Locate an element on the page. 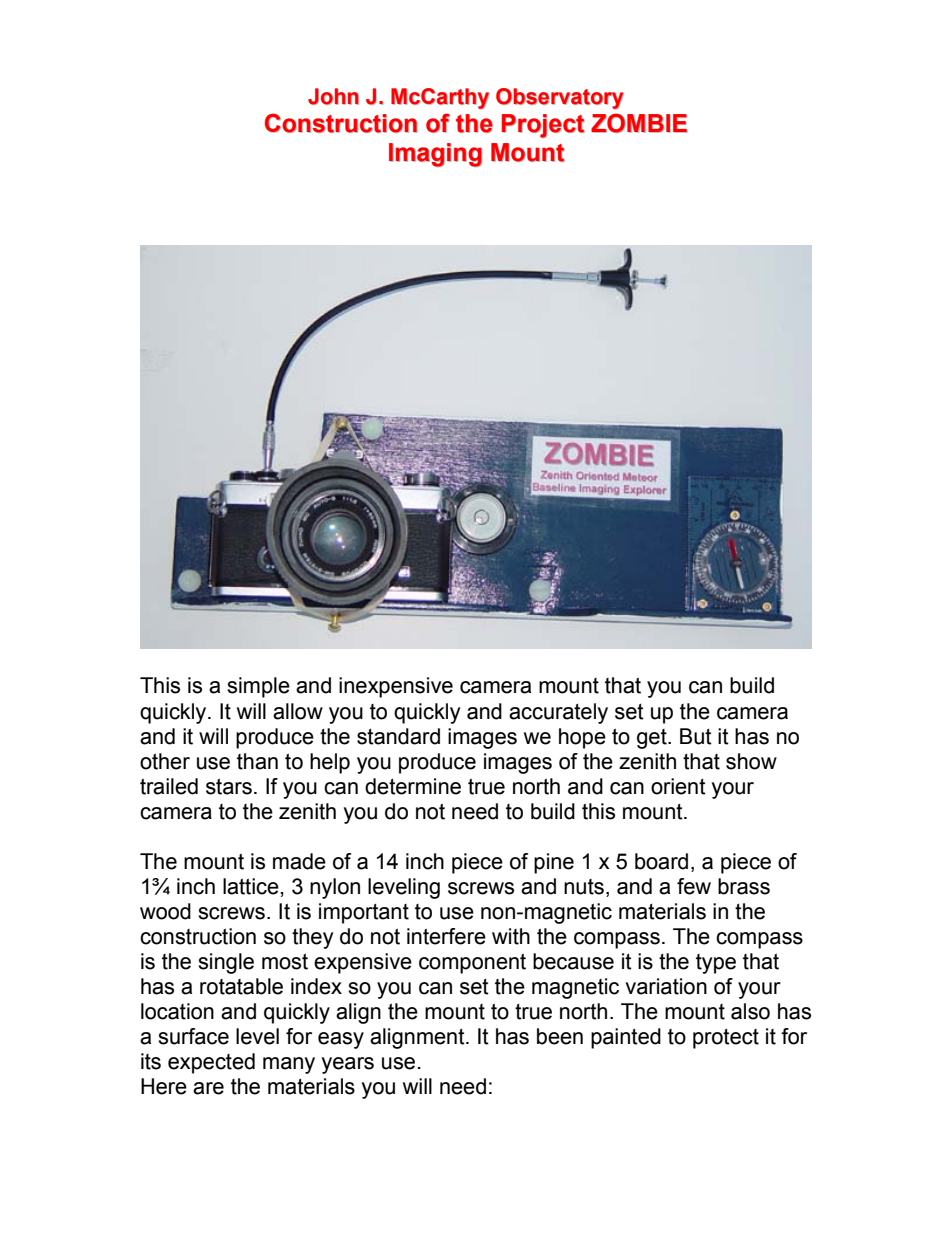  are is located at coordinates (208, 1088).
